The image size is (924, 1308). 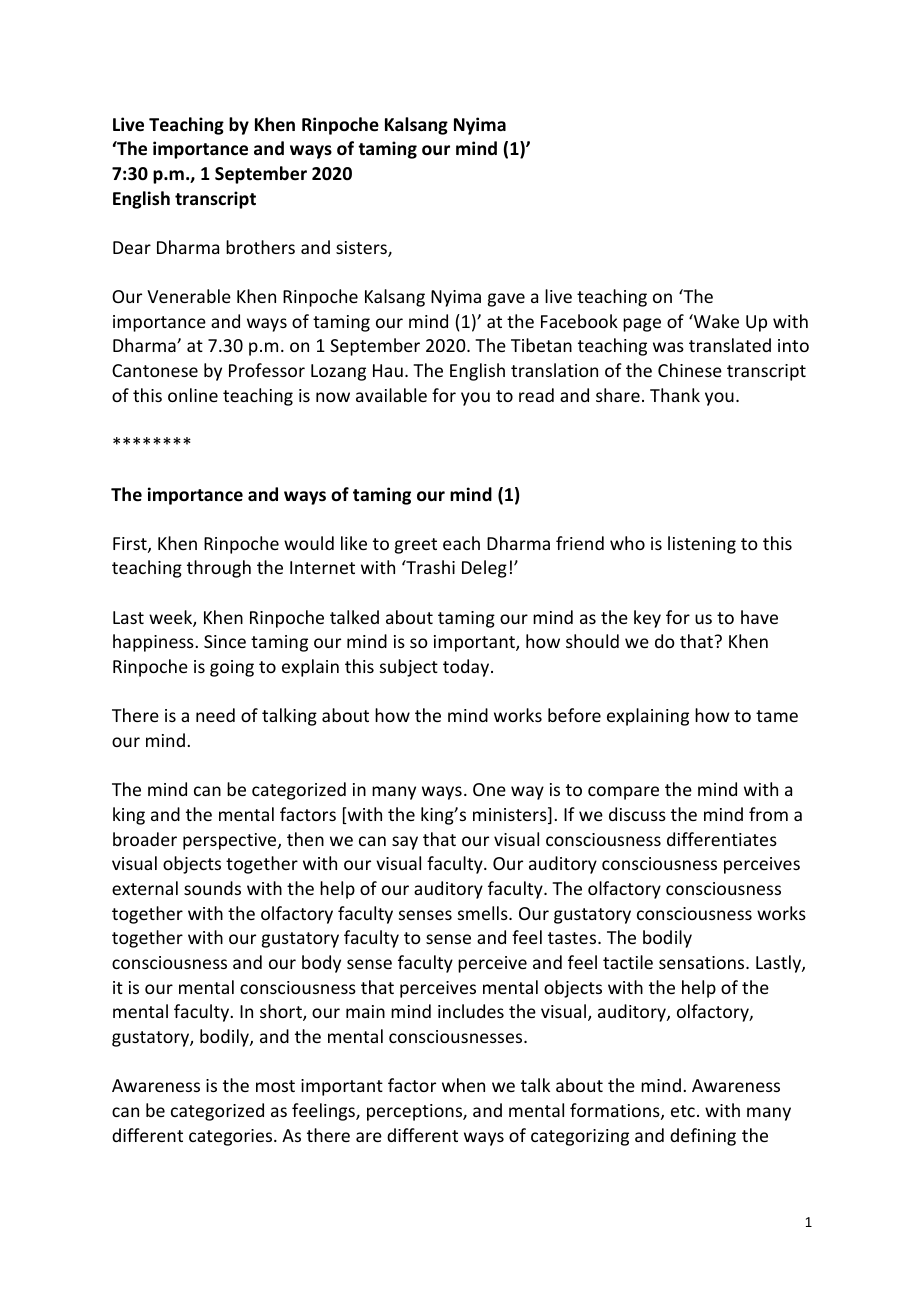 I want to click on sensations, so click(x=703, y=962).
